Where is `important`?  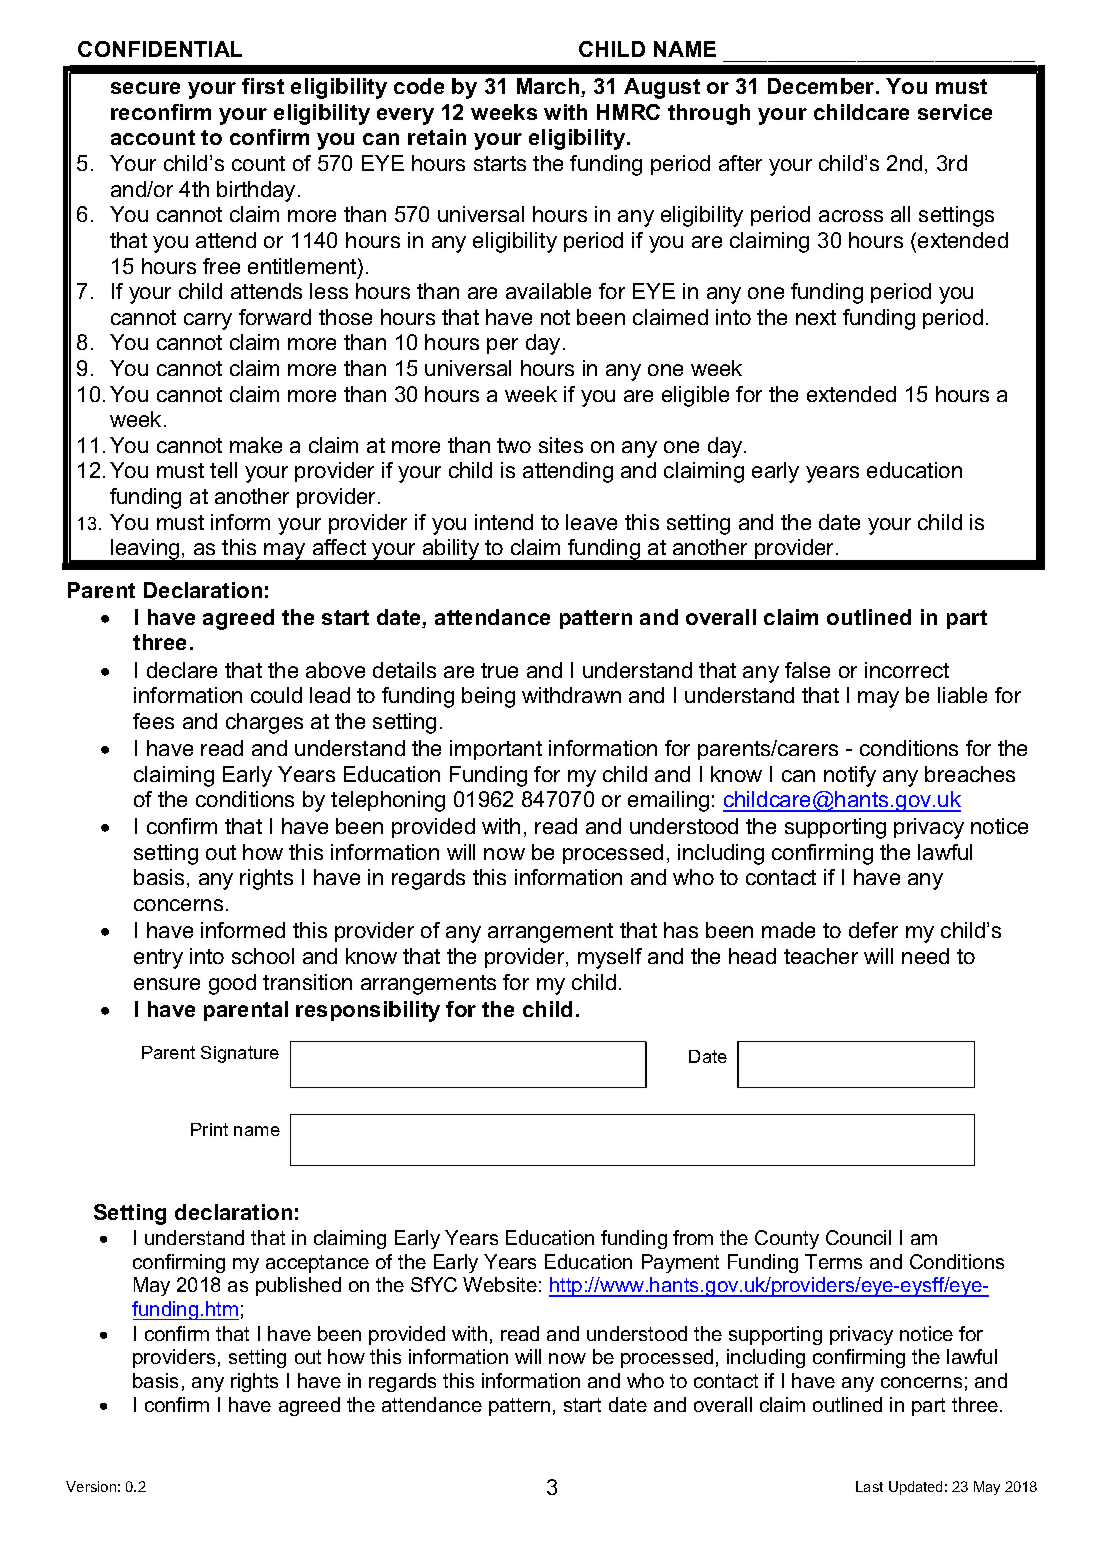 important is located at coordinates (496, 750).
